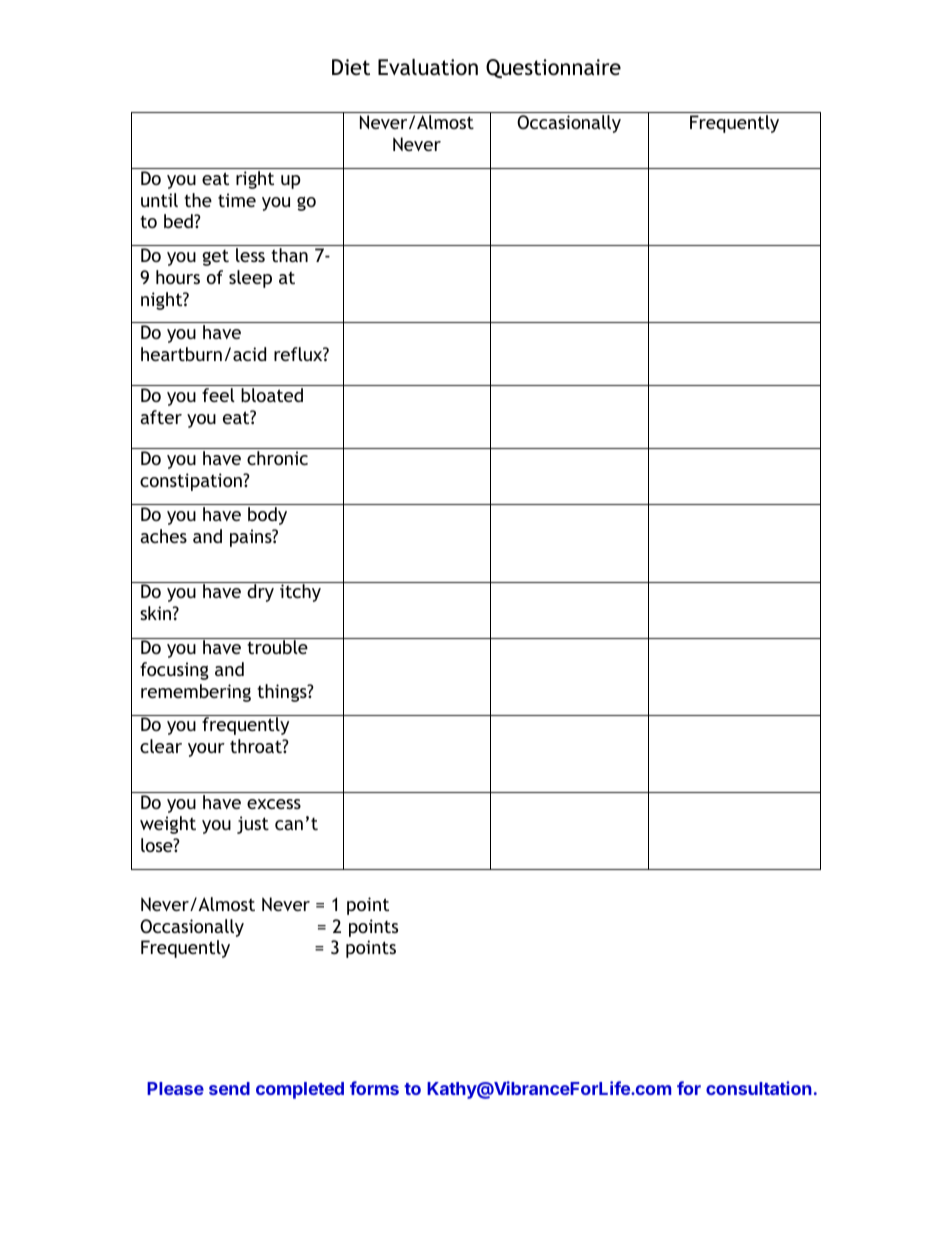  I want to click on Questionnaire, so click(553, 68).
